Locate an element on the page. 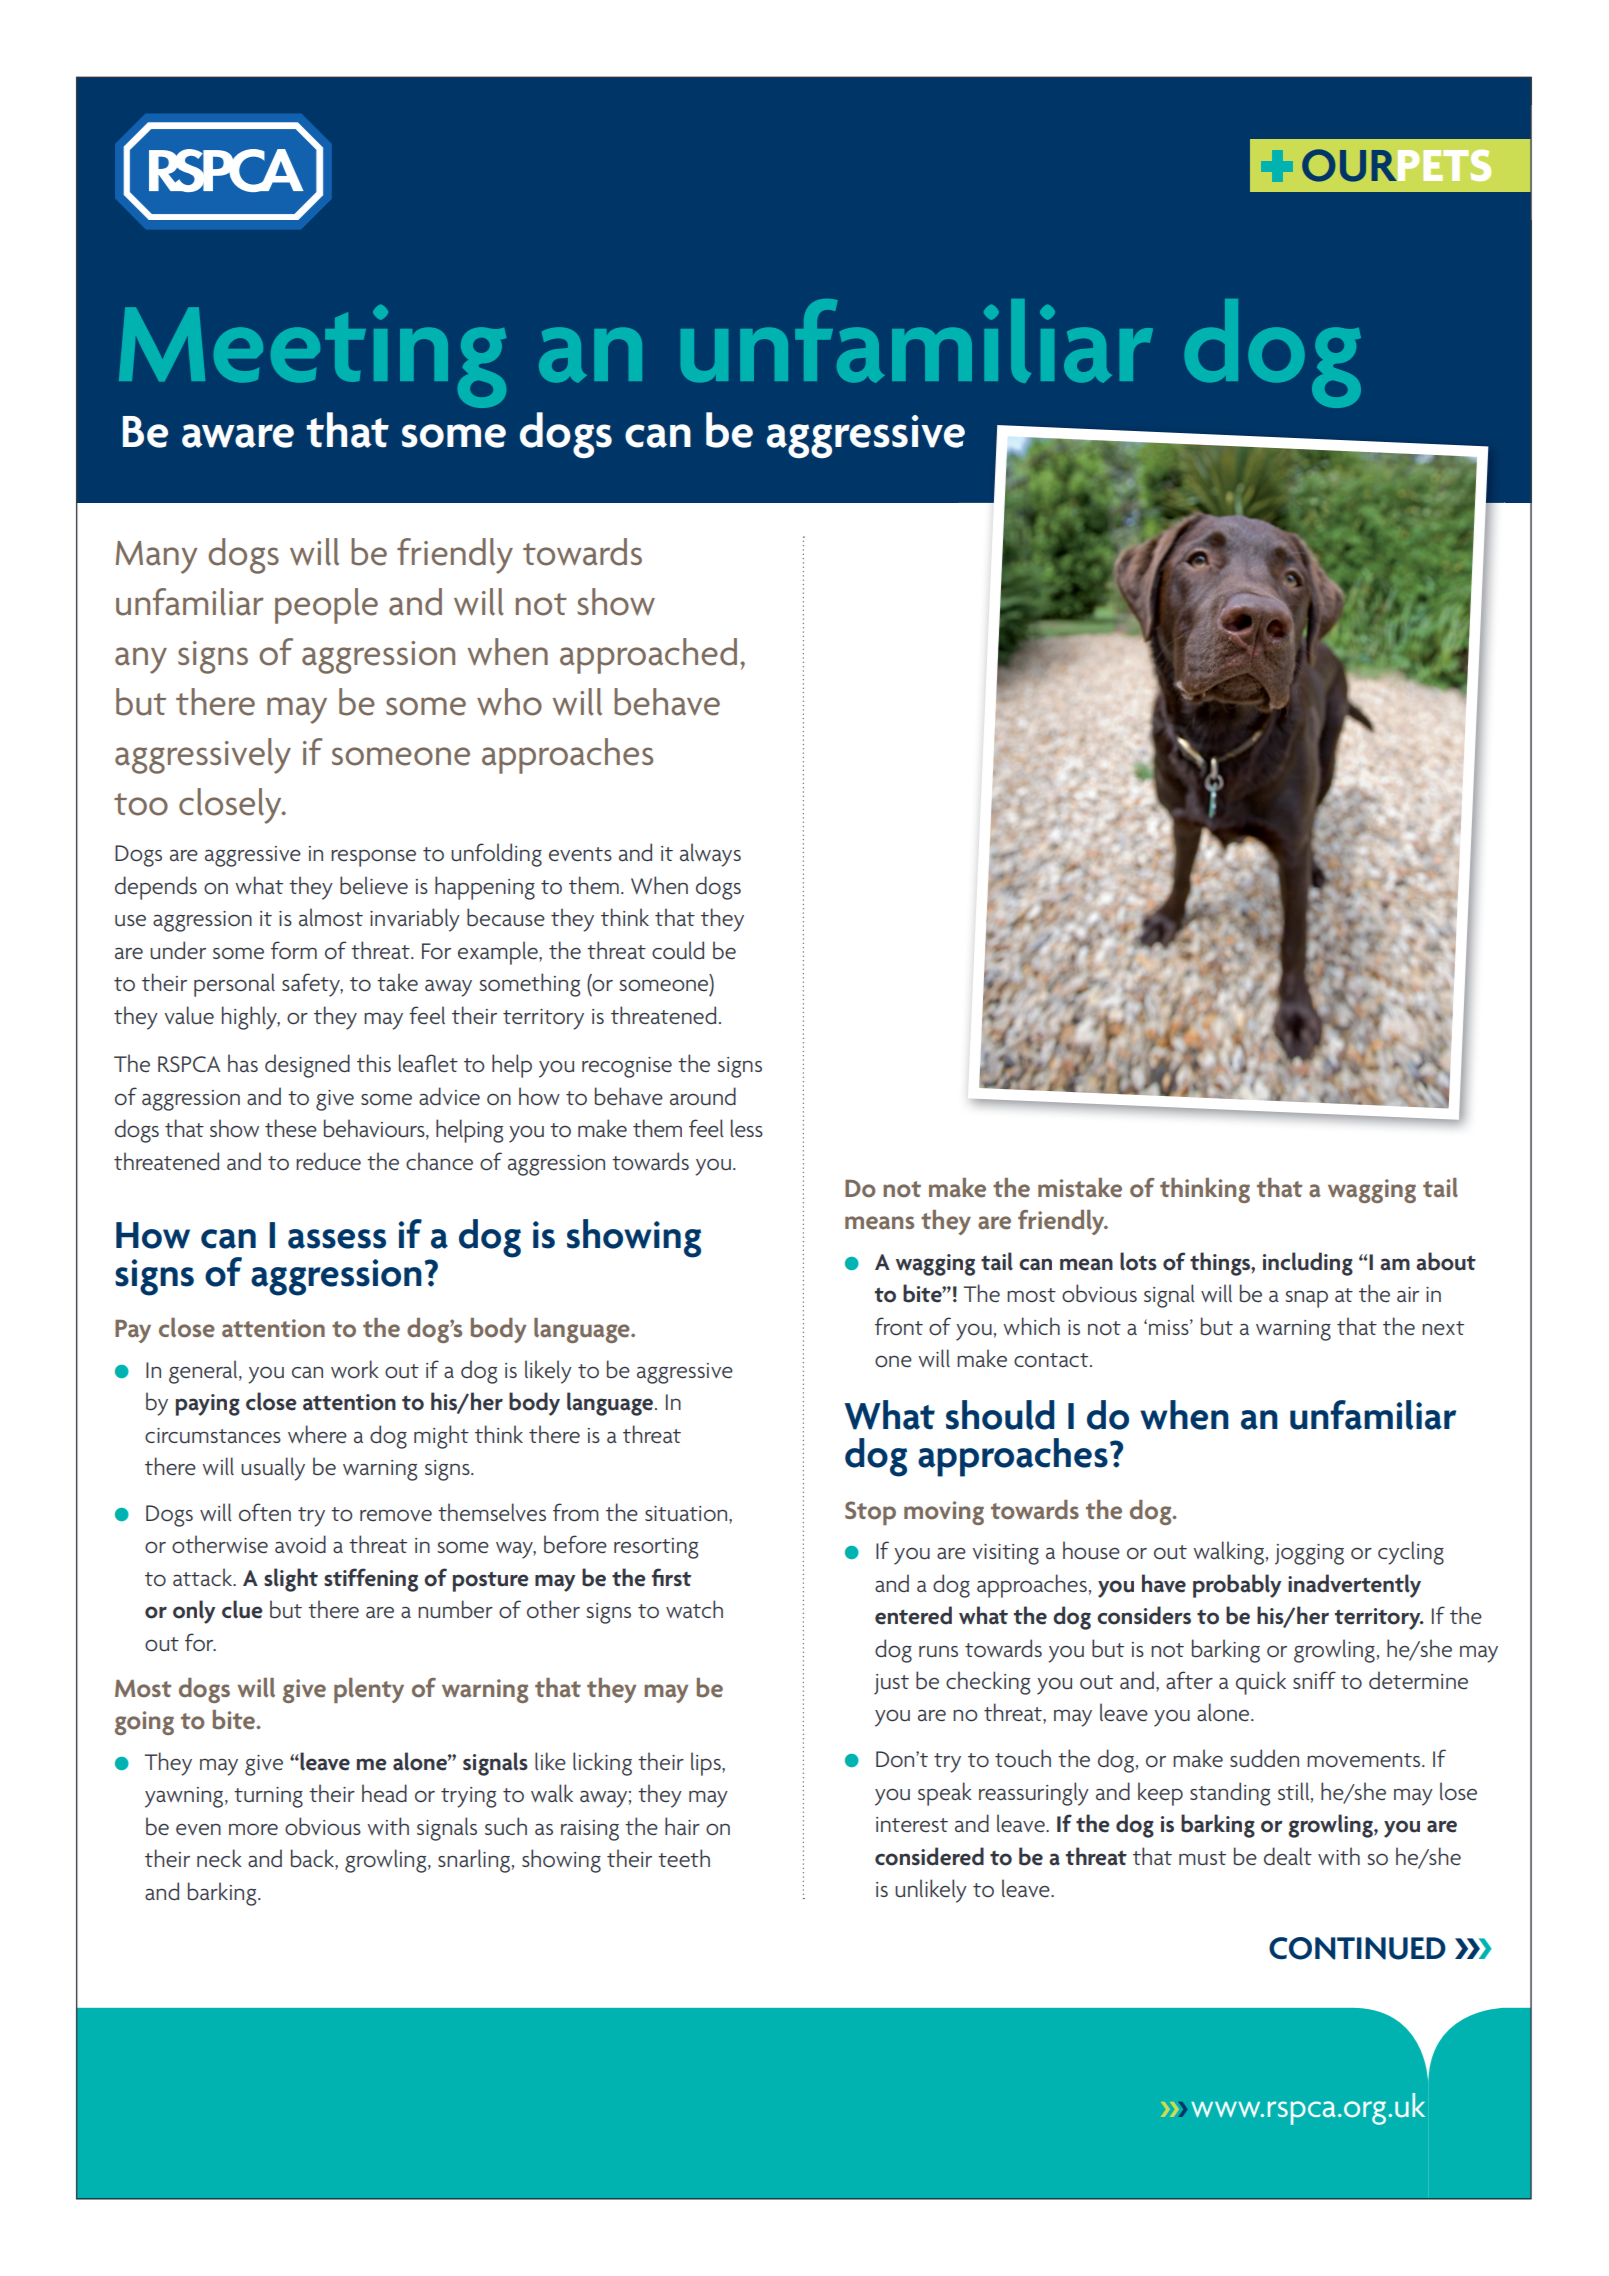 This page has height=2276, width=1609. neck is located at coordinates (219, 1858).
